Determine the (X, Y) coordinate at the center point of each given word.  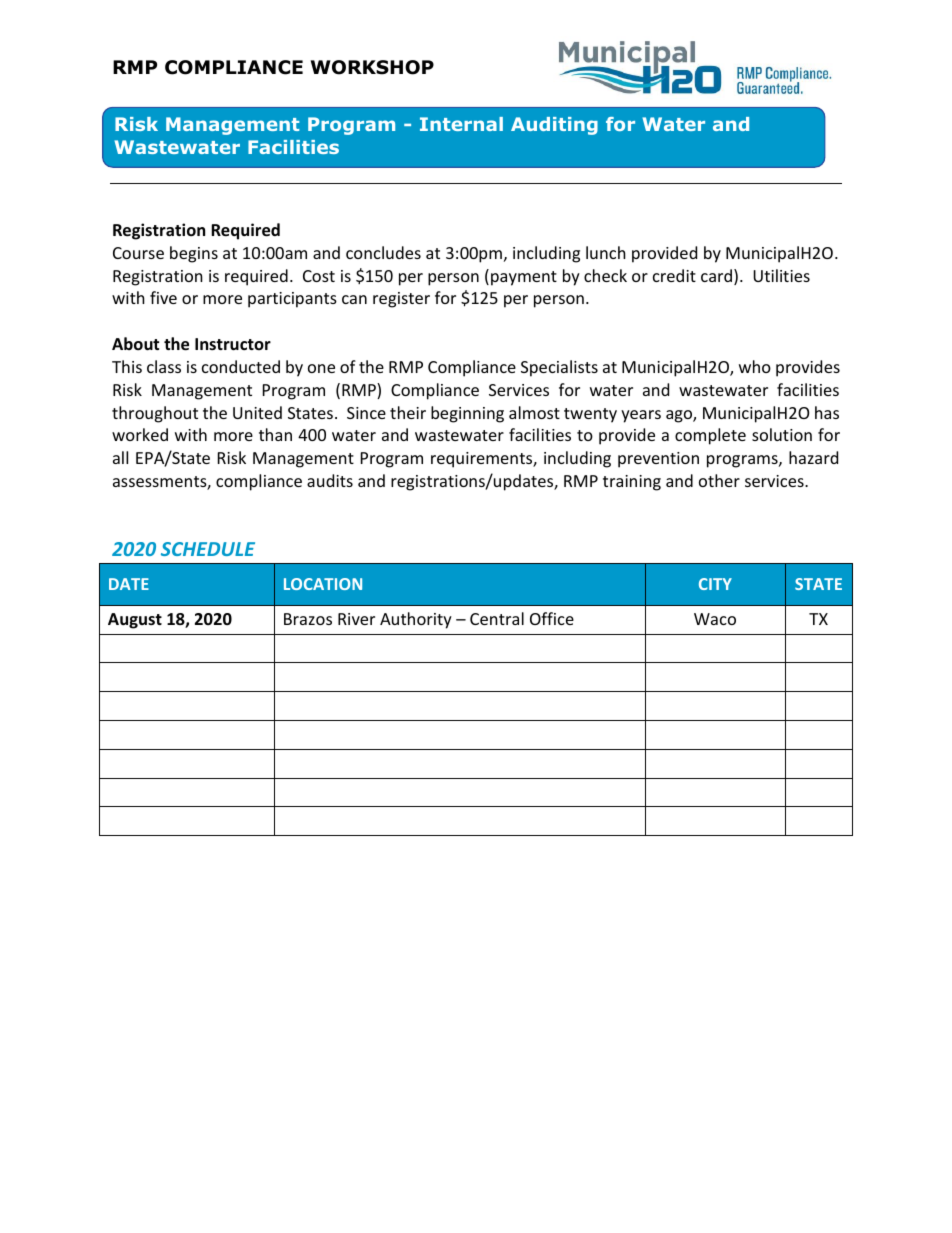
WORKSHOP (372, 67)
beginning (467, 414)
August (135, 621)
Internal (461, 124)
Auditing (554, 126)
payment (524, 278)
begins (194, 254)
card (716, 275)
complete (710, 436)
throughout (155, 414)
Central (497, 618)
